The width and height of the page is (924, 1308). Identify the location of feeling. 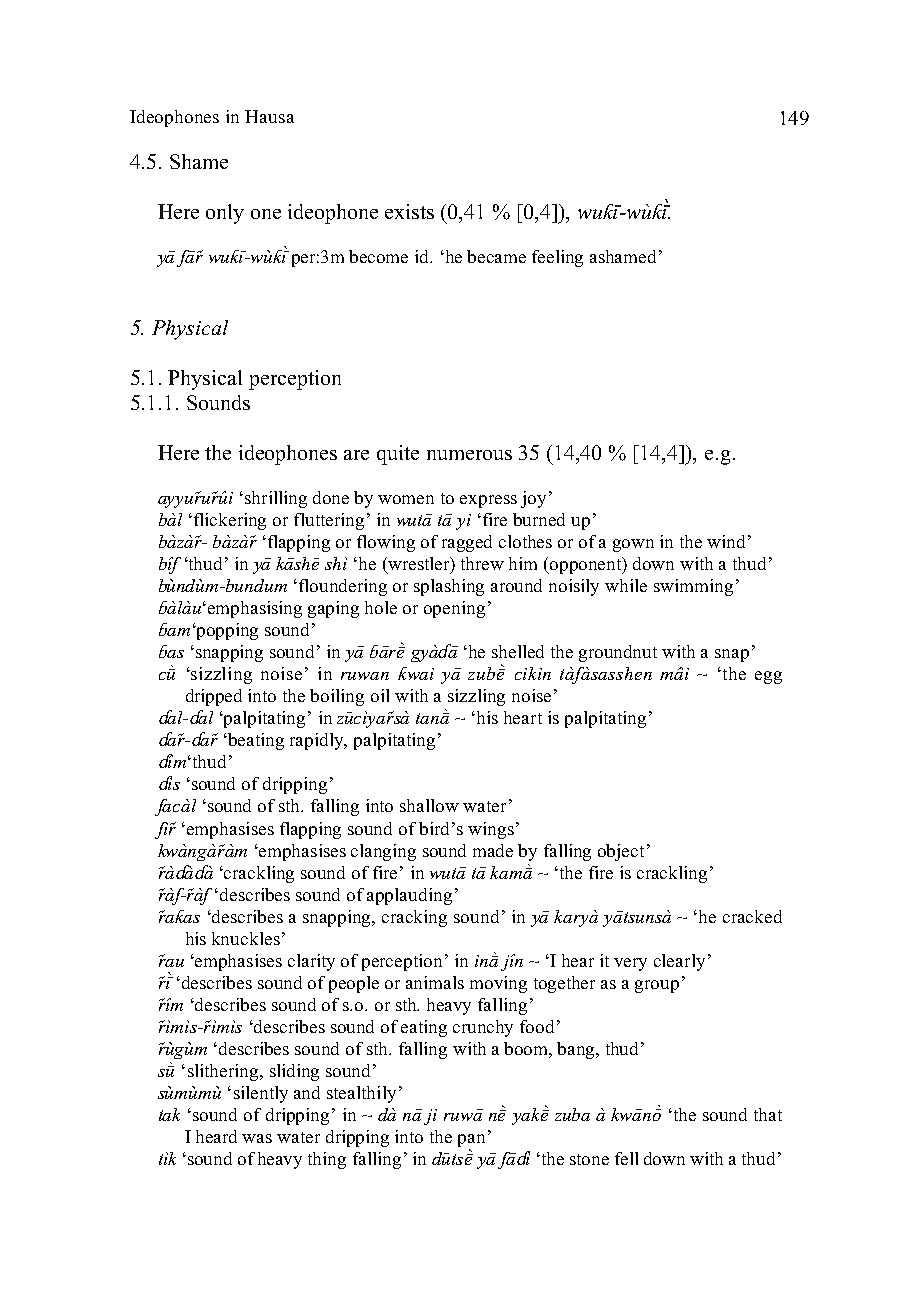
(557, 258).
